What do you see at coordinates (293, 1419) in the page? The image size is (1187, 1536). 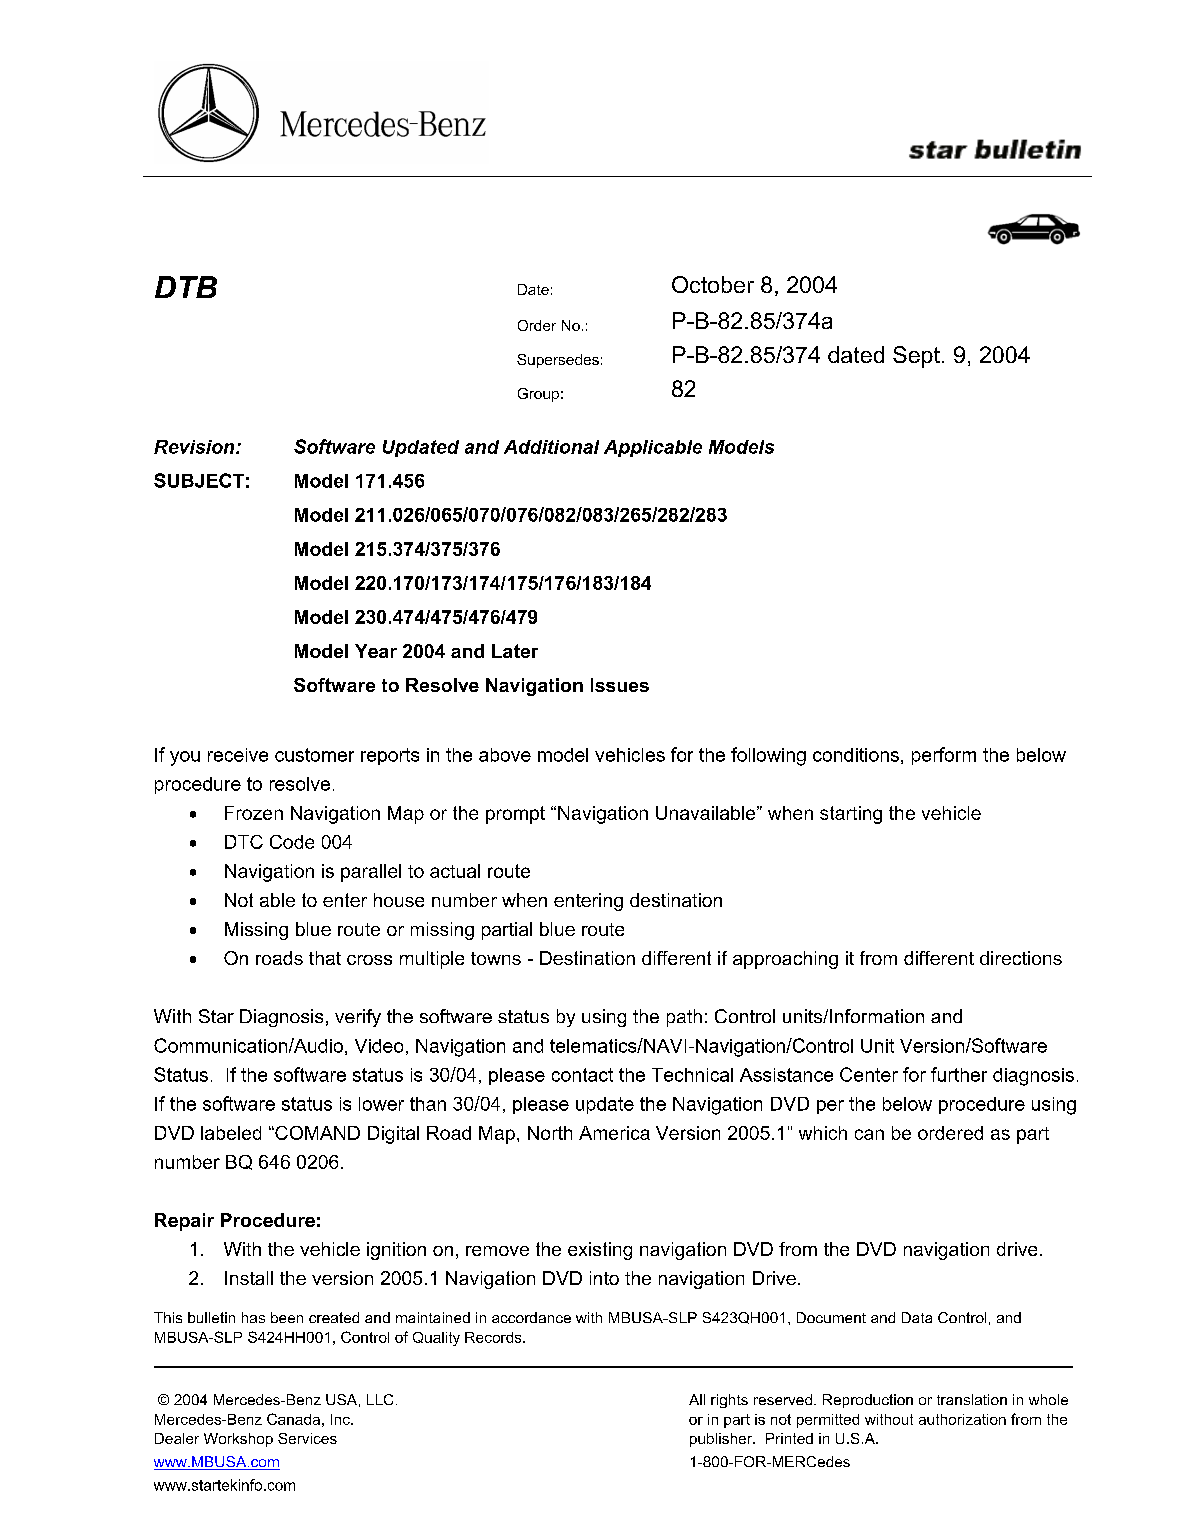 I see `Canada` at bounding box center [293, 1419].
